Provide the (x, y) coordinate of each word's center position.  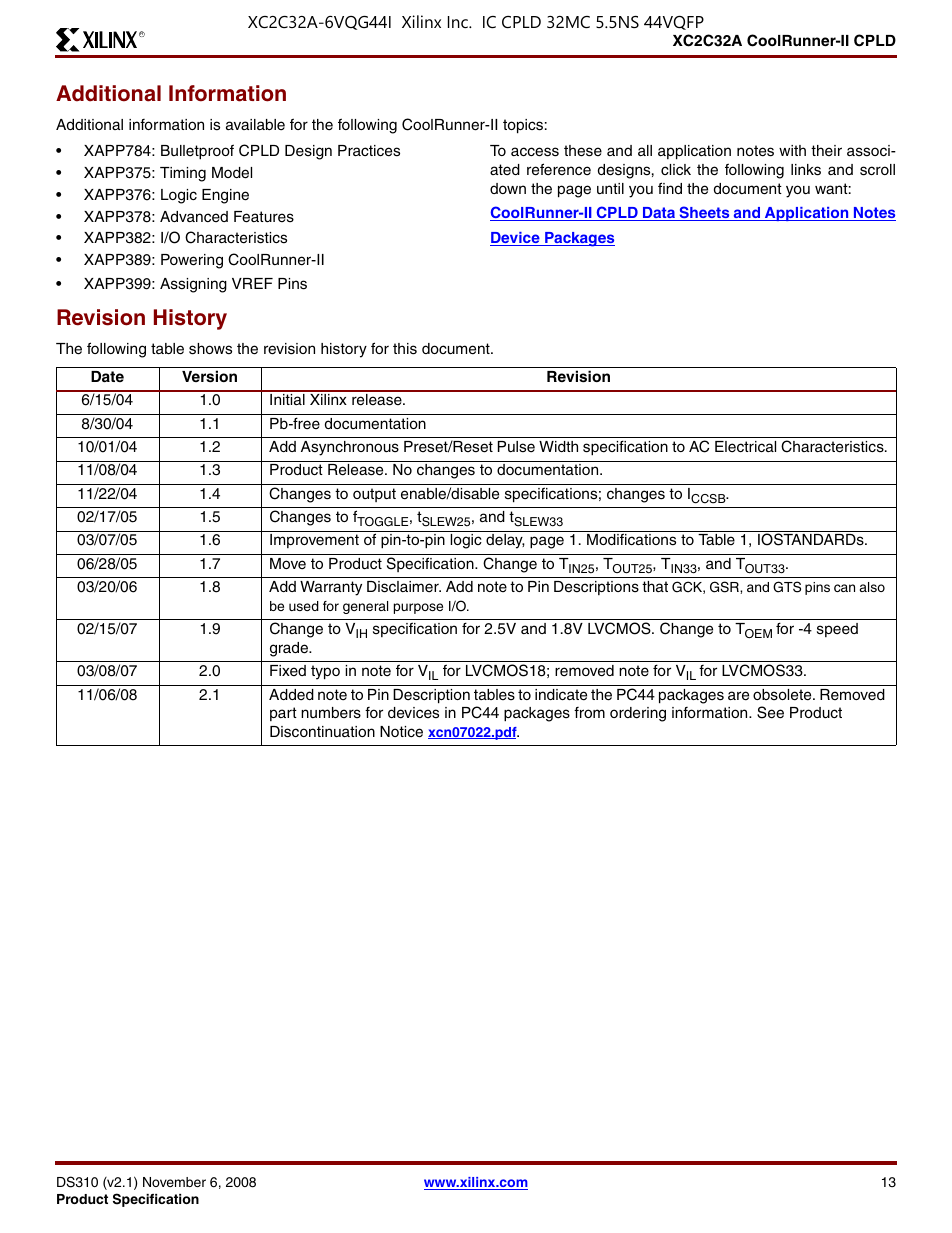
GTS (787, 587)
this (405, 349)
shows (210, 349)
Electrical (745, 447)
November (174, 1182)
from (589, 712)
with (792, 150)
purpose (418, 608)
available (255, 125)
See (770, 712)
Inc (459, 22)
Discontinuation (322, 732)
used (304, 606)
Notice (401, 732)
